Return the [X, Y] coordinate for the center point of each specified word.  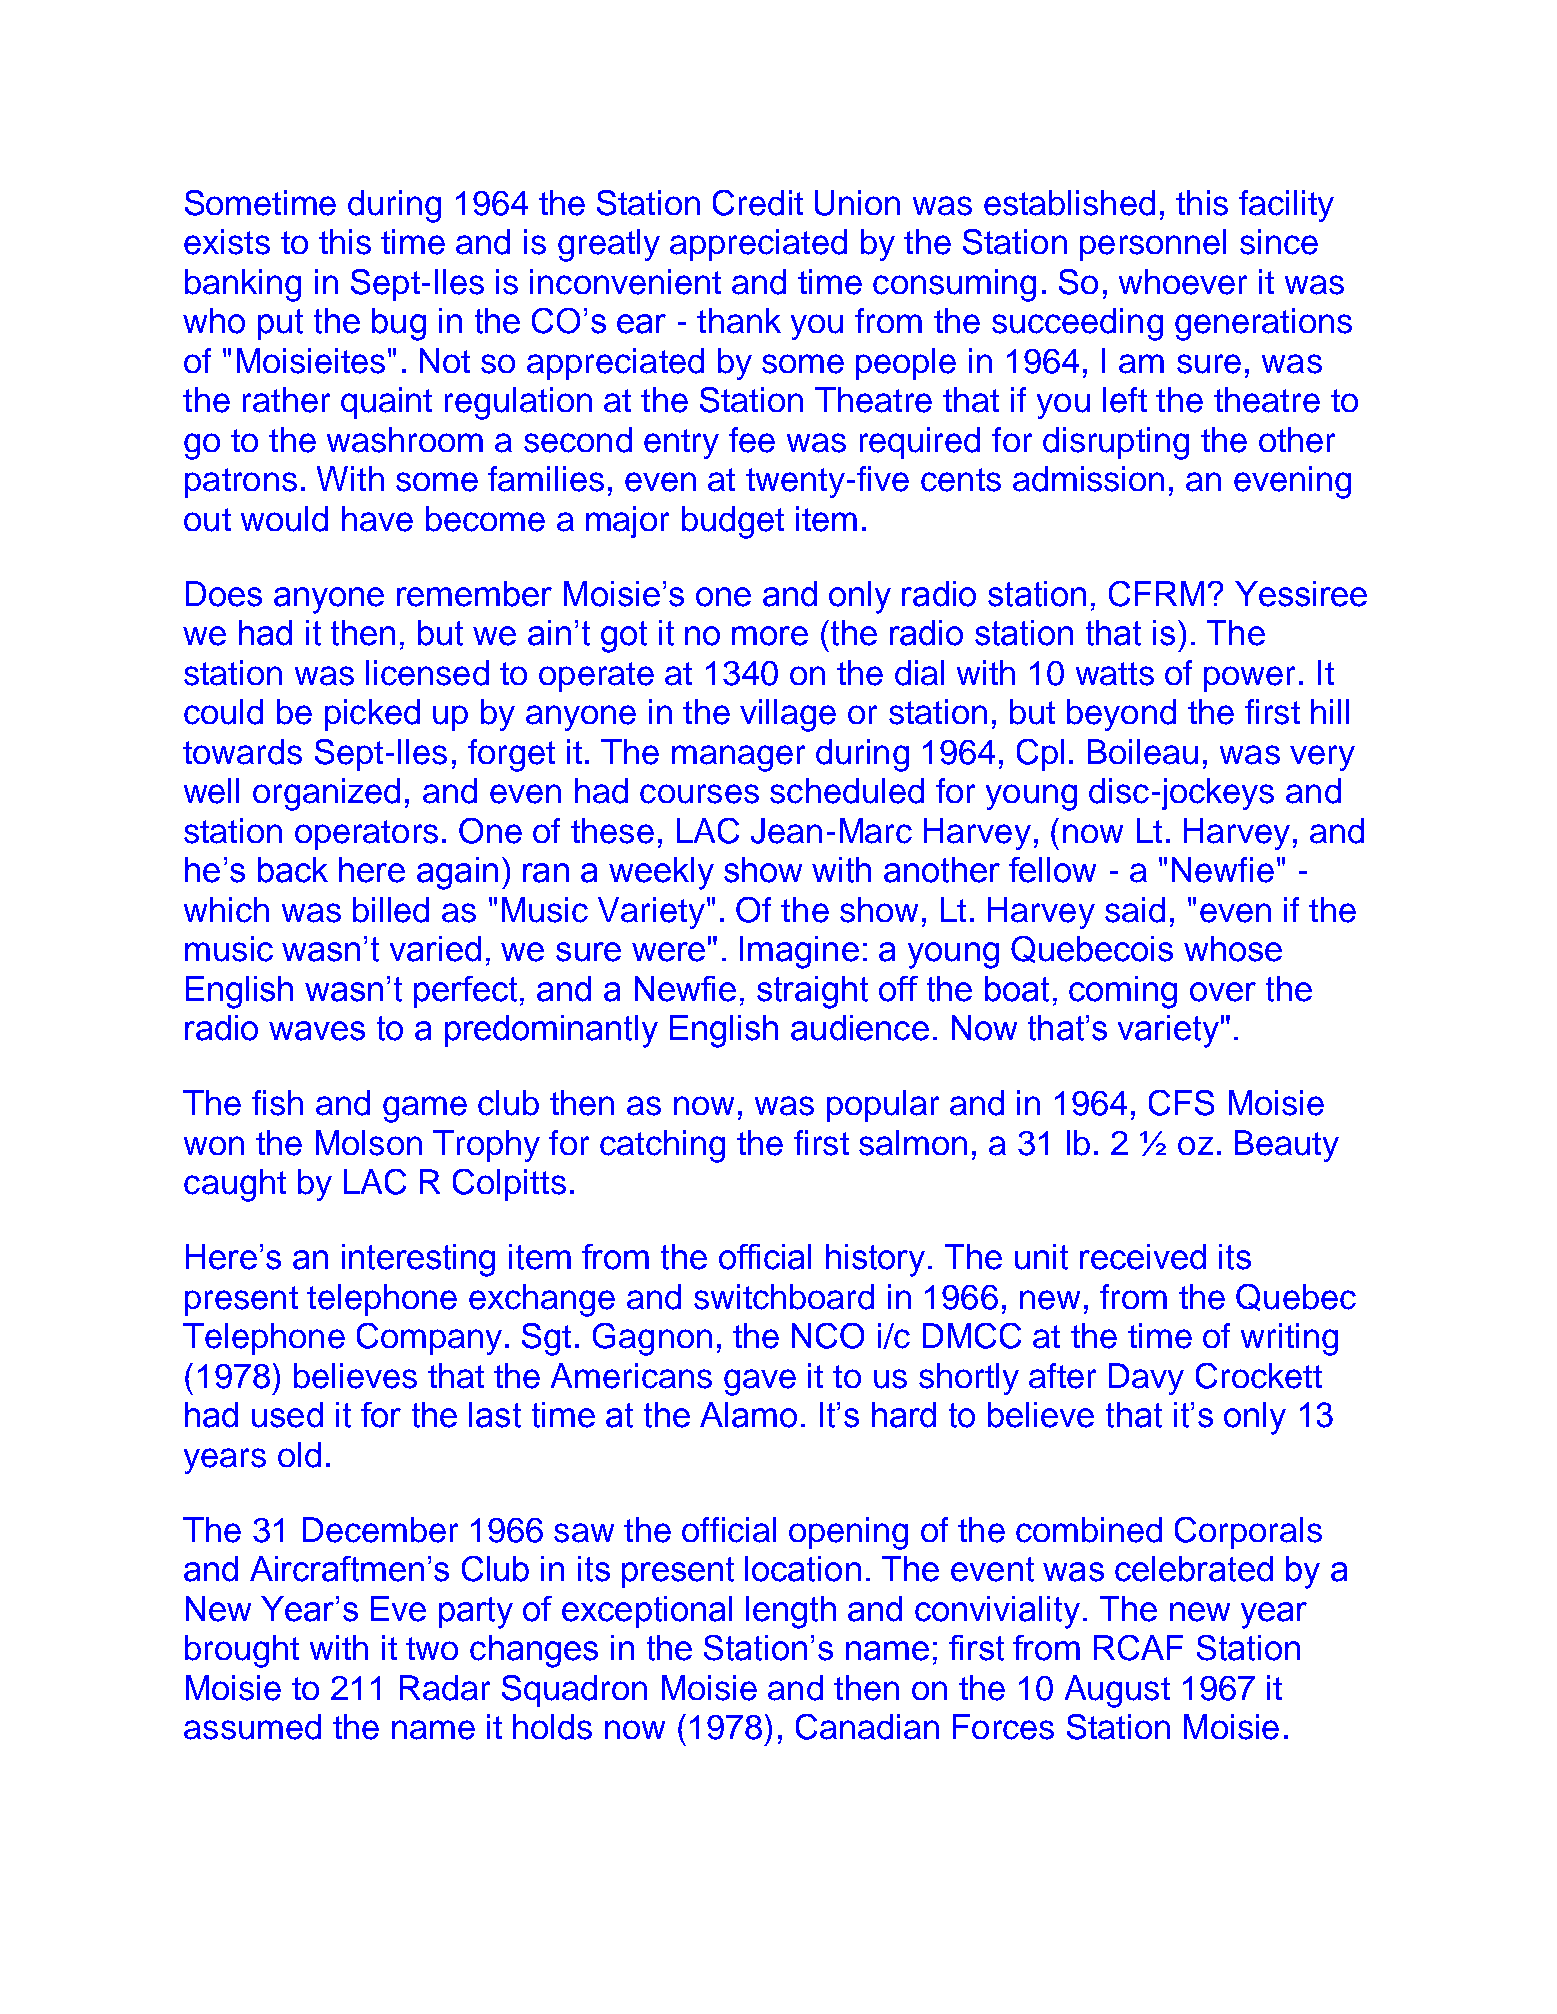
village [788, 715]
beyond [1121, 715]
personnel [1153, 245]
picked [372, 715]
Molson [369, 1143]
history [875, 1260]
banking [243, 285]
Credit [758, 203]
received [1143, 1257]
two [432, 1648]
